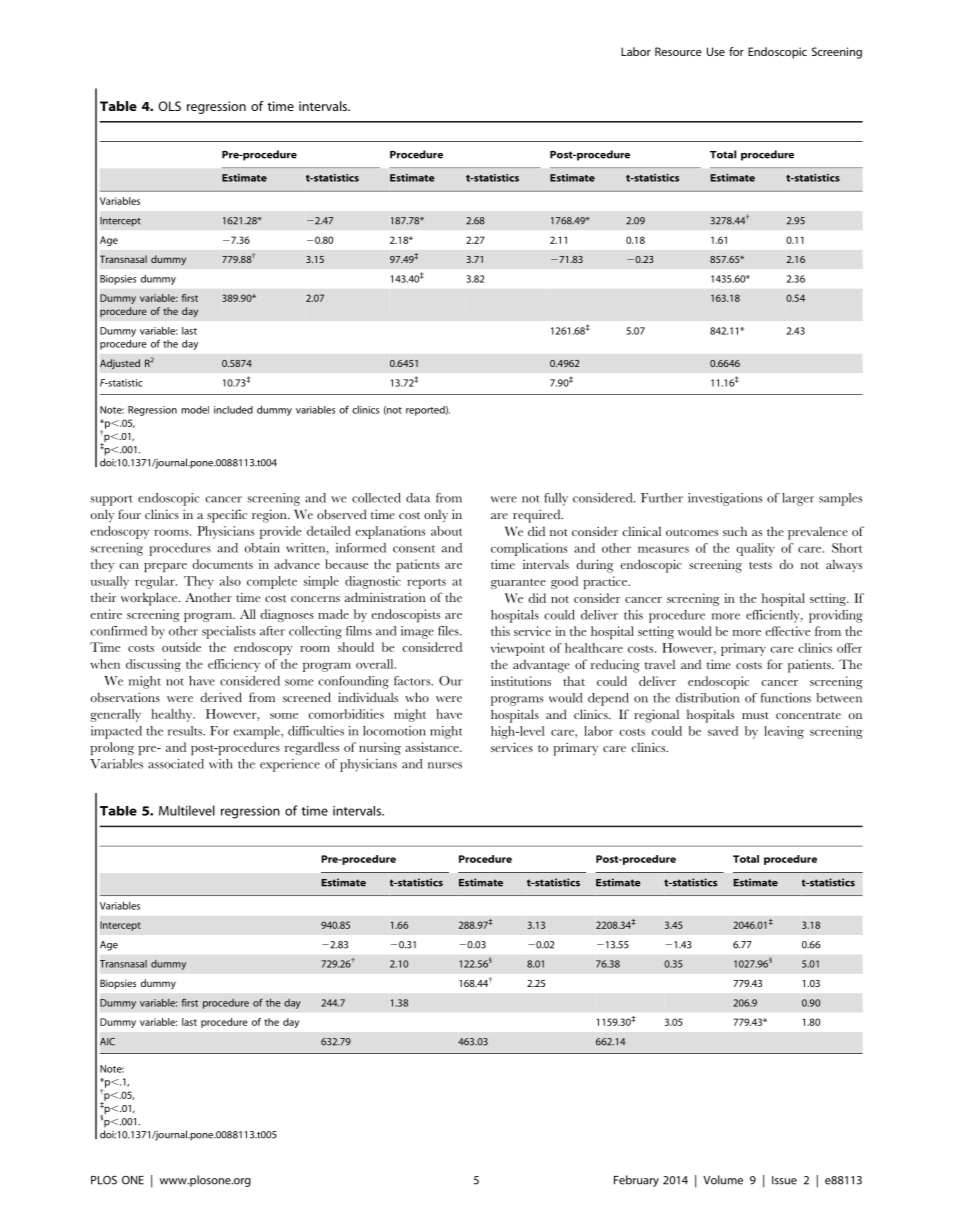  What do you see at coordinates (169, 106) in the page?
I see `OLS` at bounding box center [169, 106].
